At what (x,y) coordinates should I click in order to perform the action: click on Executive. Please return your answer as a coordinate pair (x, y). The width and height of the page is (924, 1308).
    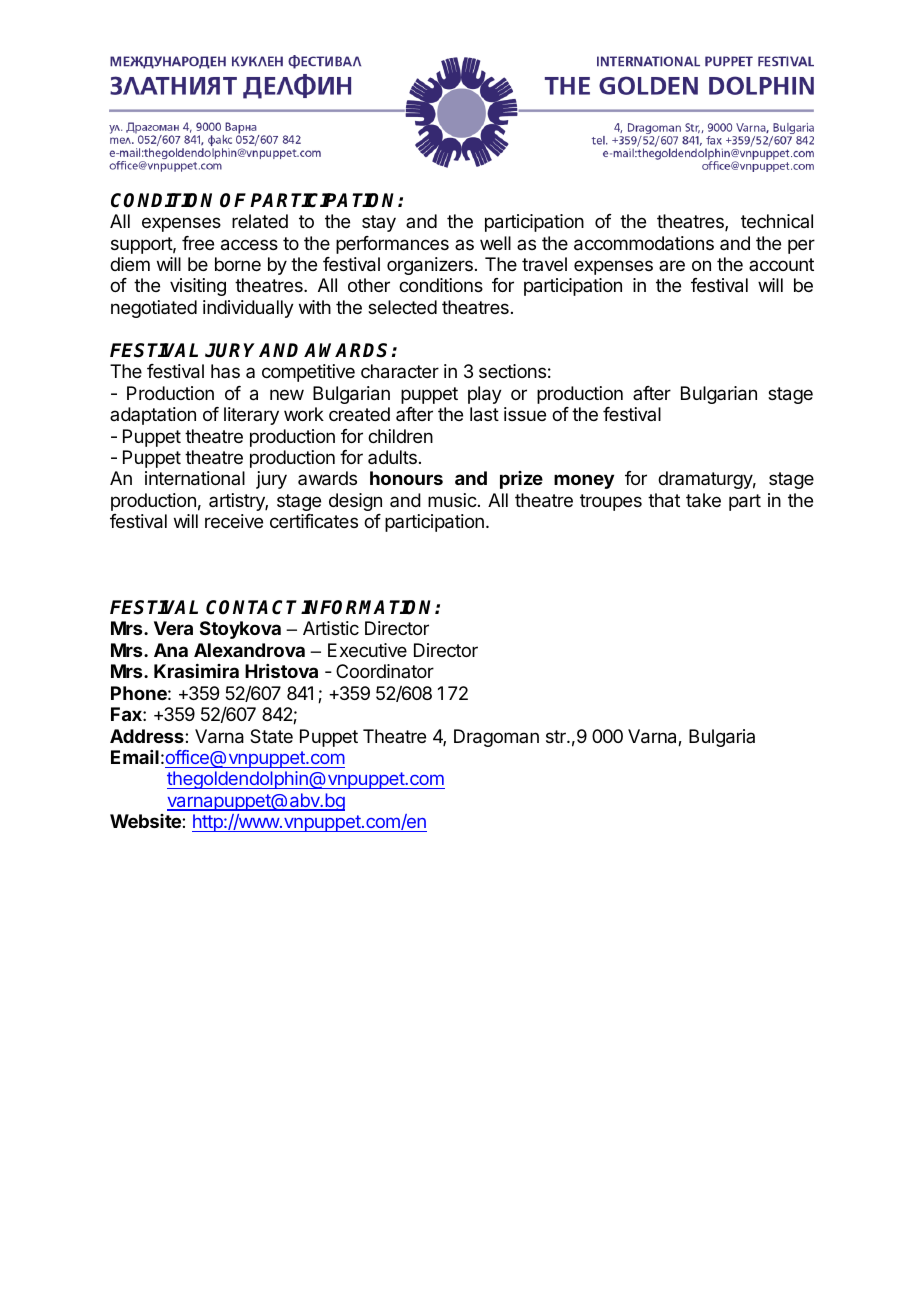
    Looking at the image, I should click on (367, 650).
